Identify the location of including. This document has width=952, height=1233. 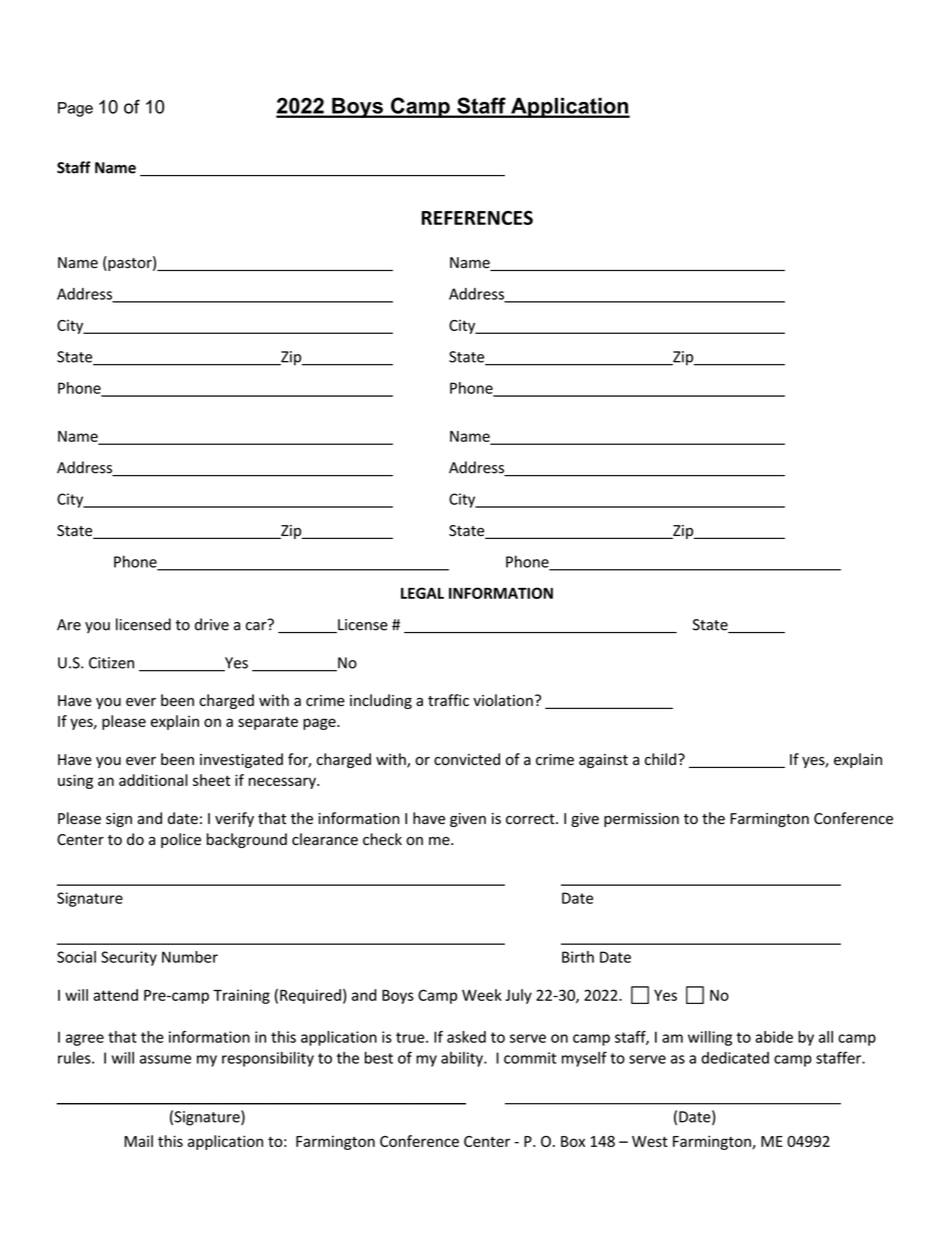
(381, 701).
